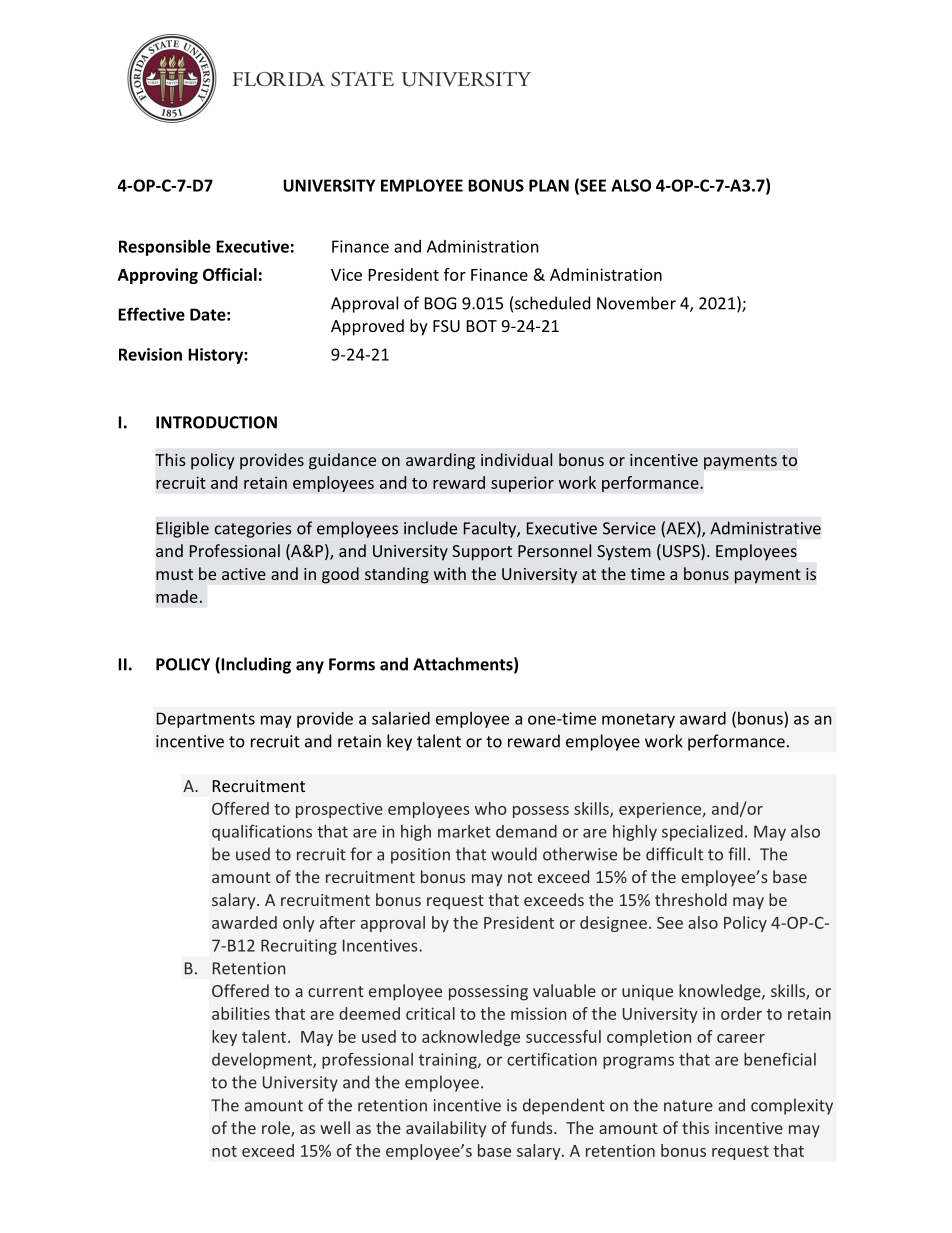  I want to click on only, so click(299, 924).
